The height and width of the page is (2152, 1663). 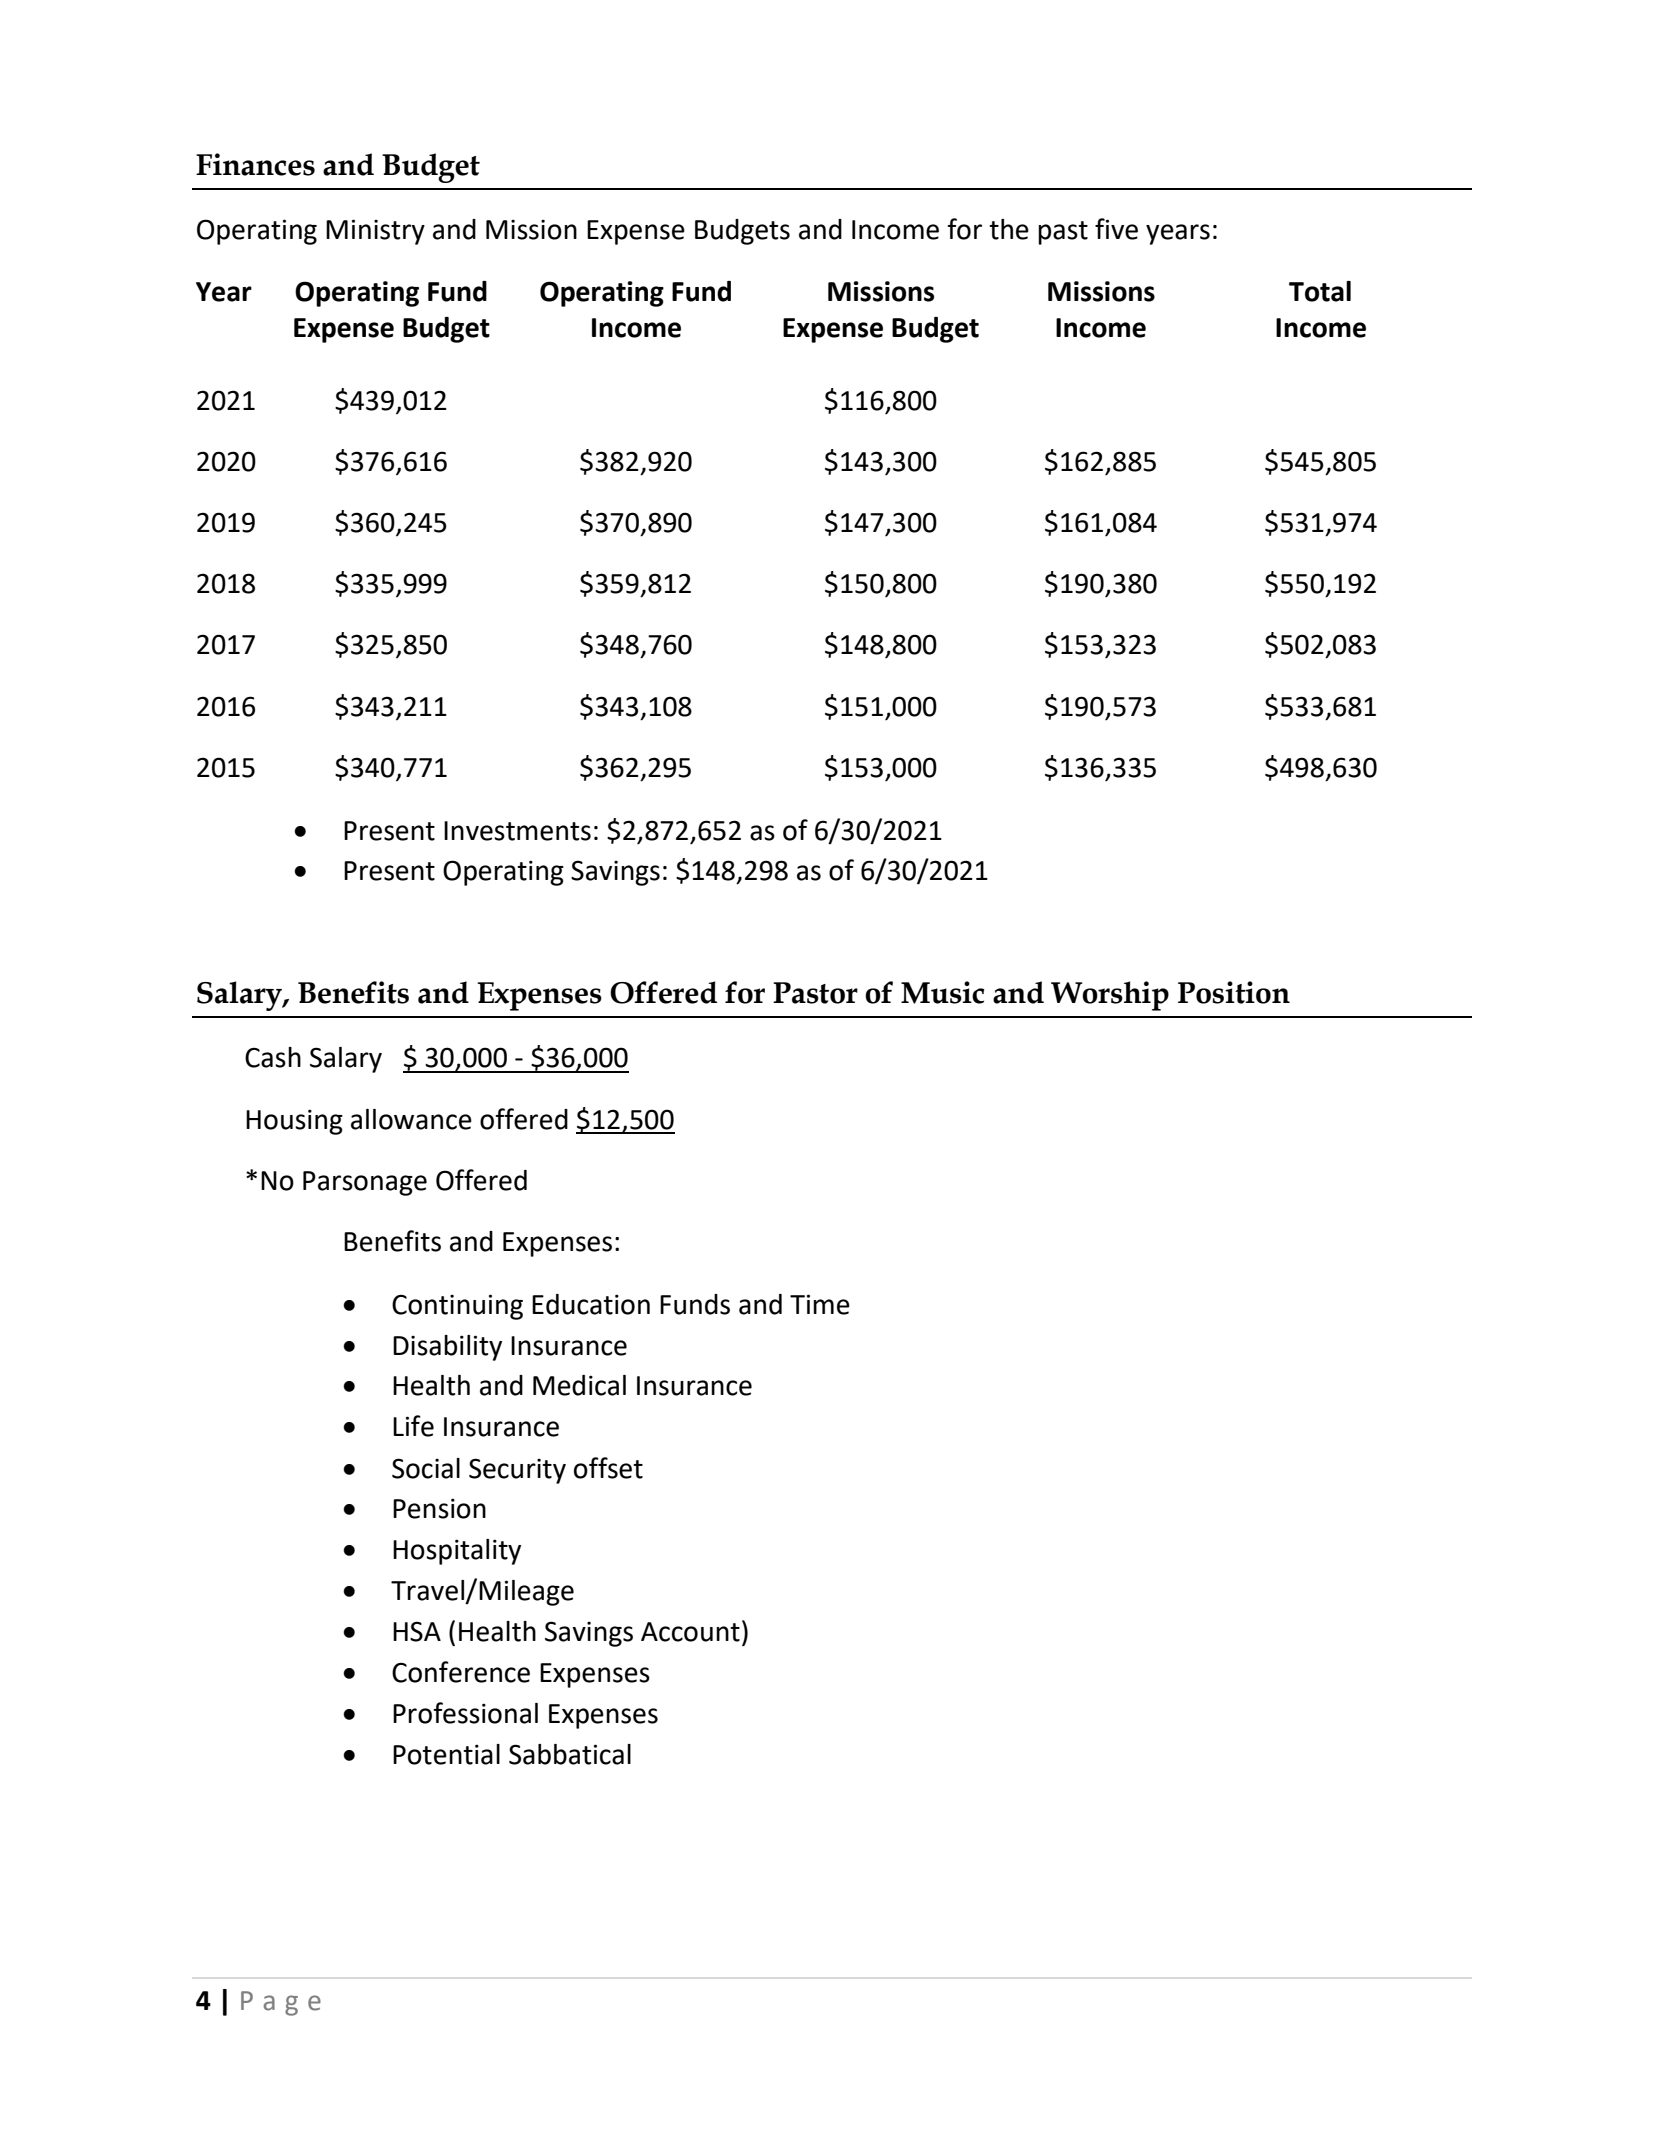 I want to click on five, so click(x=1116, y=229).
